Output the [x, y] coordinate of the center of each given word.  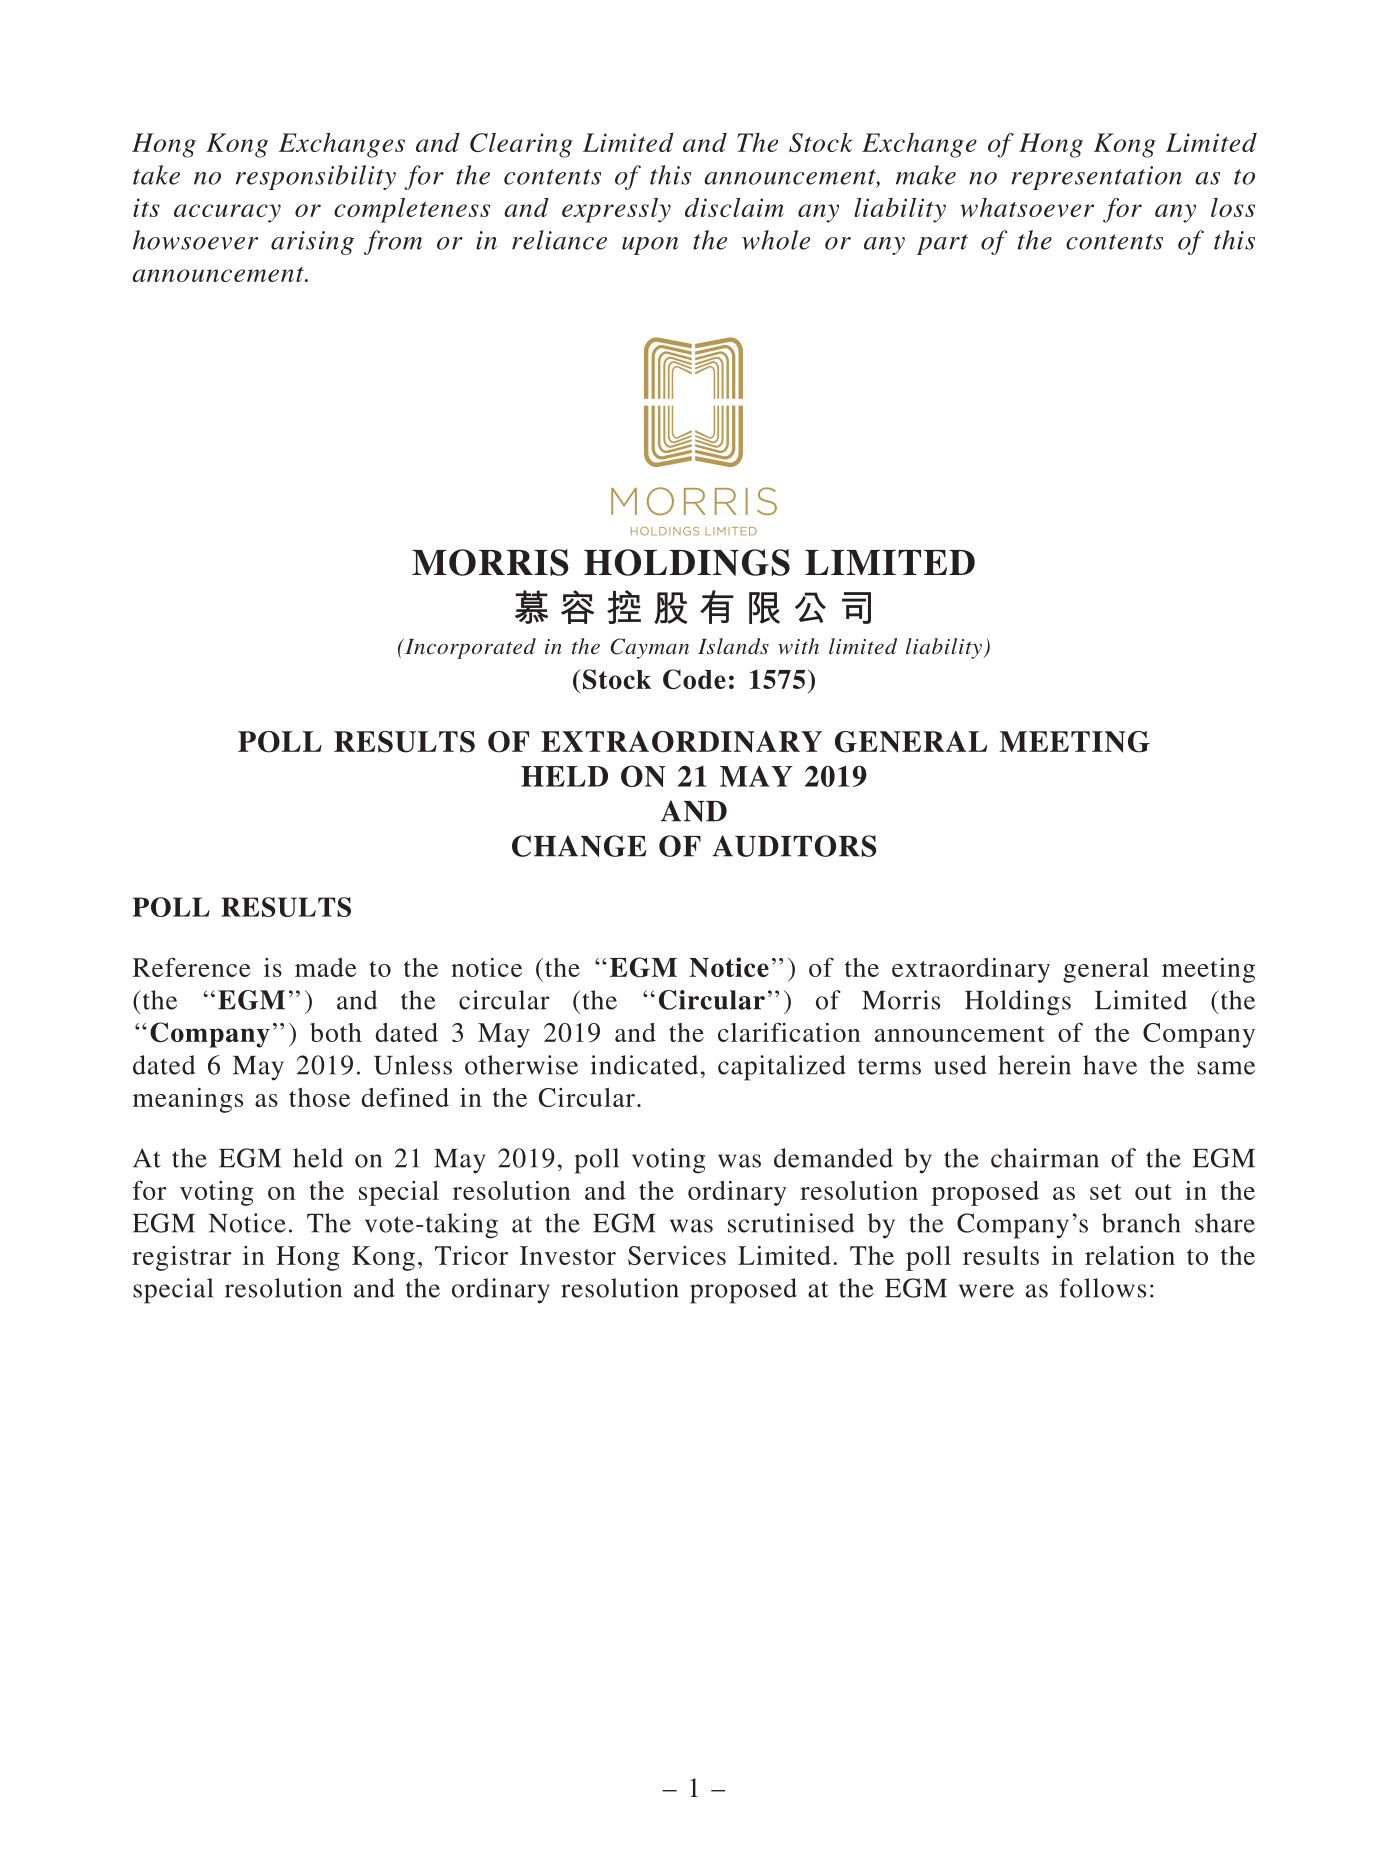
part [942, 244]
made [326, 967]
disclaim [734, 207]
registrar [182, 1258]
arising [312, 243]
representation [1096, 178]
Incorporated [469, 648]
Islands [733, 646]
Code [694, 679]
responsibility [316, 177]
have [1110, 1065]
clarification [789, 1032]
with [798, 646]
